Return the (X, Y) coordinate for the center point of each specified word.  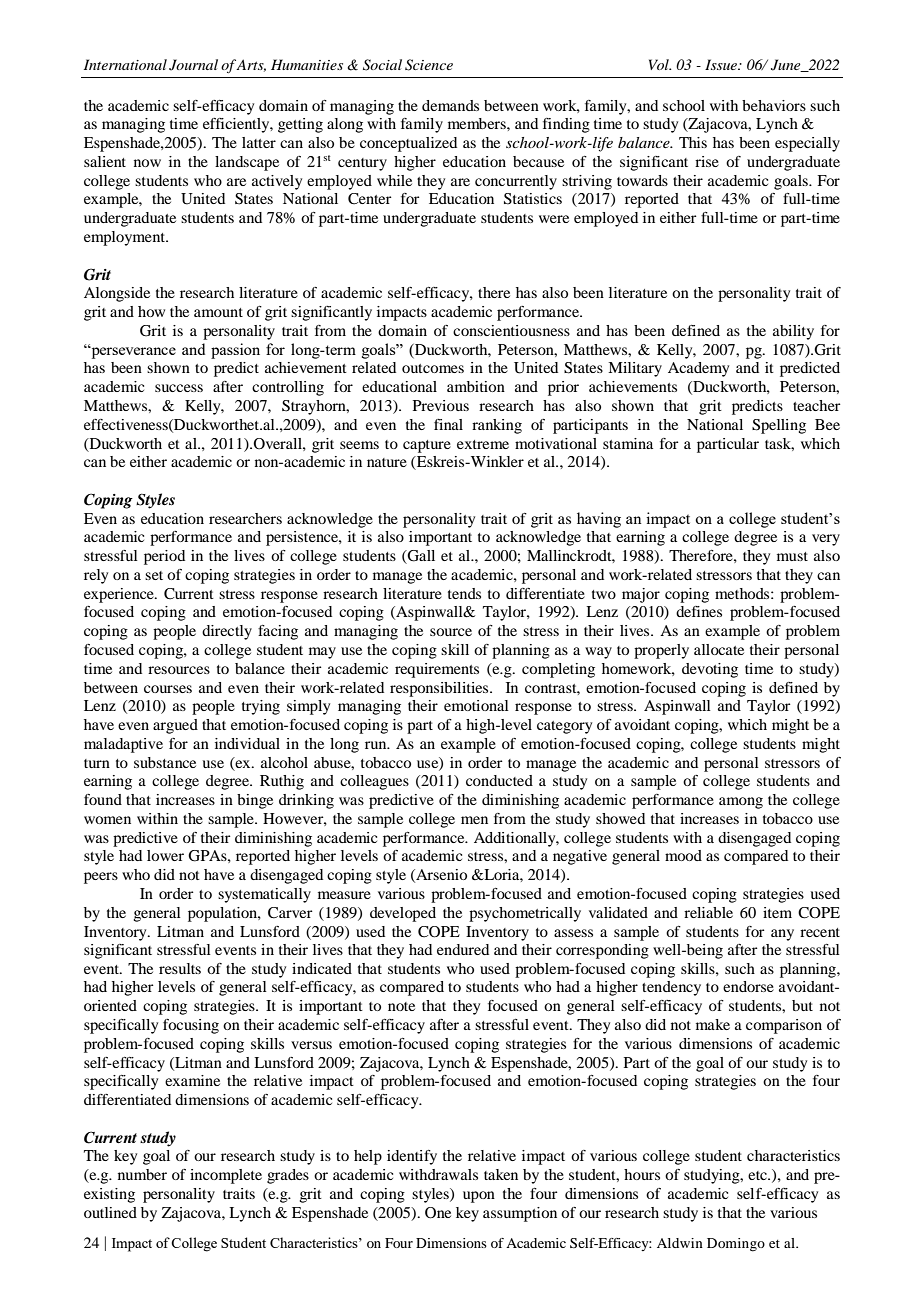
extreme (483, 444)
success (179, 388)
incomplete (226, 1176)
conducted (499, 780)
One (438, 1213)
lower (165, 855)
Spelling (779, 426)
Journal (193, 65)
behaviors (774, 105)
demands (450, 105)
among (741, 803)
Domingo (736, 1245)
